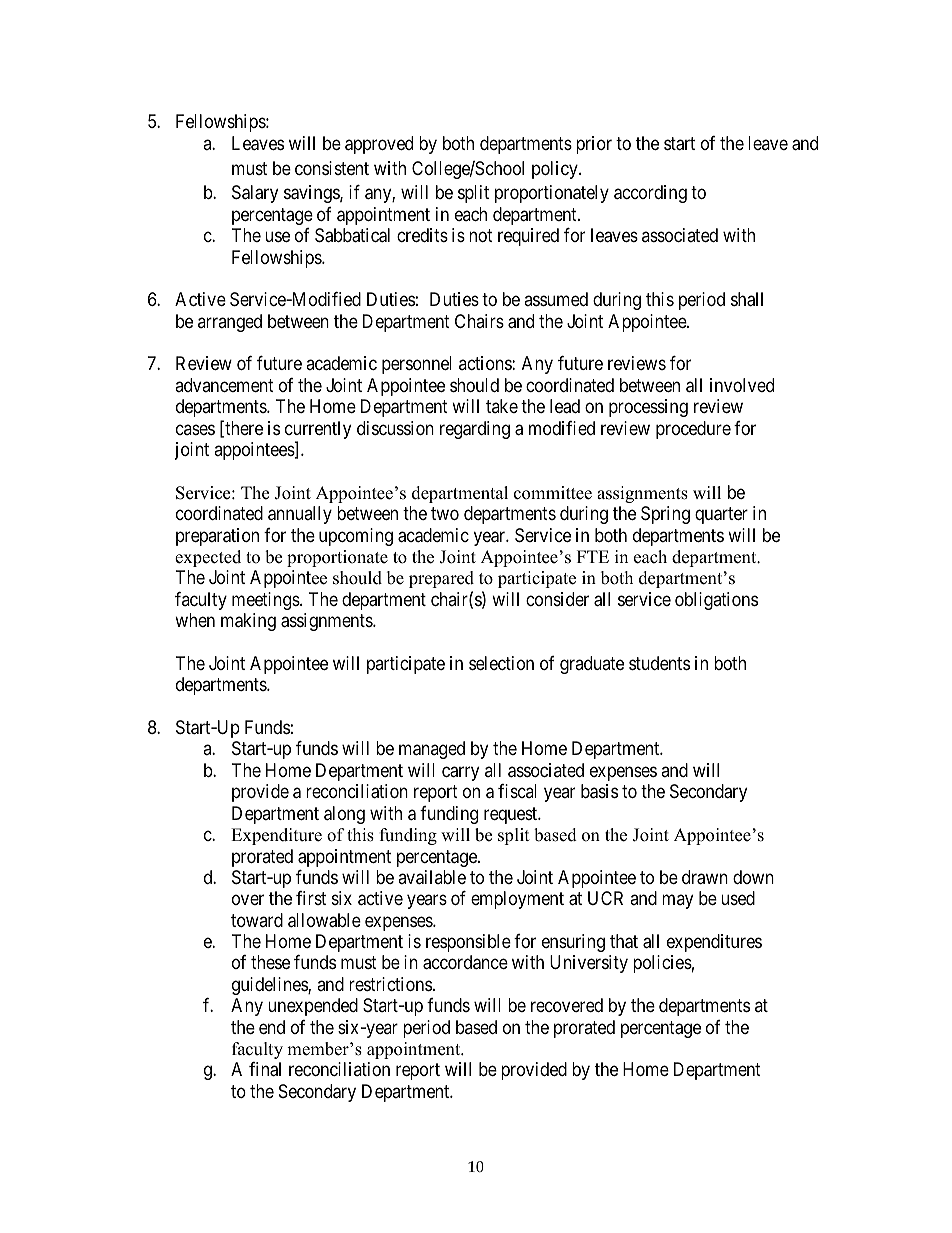 The image size is (952, 1233). Describe the element at coordinates (265, 1069) in the screenshot. I see `final` at that location.
